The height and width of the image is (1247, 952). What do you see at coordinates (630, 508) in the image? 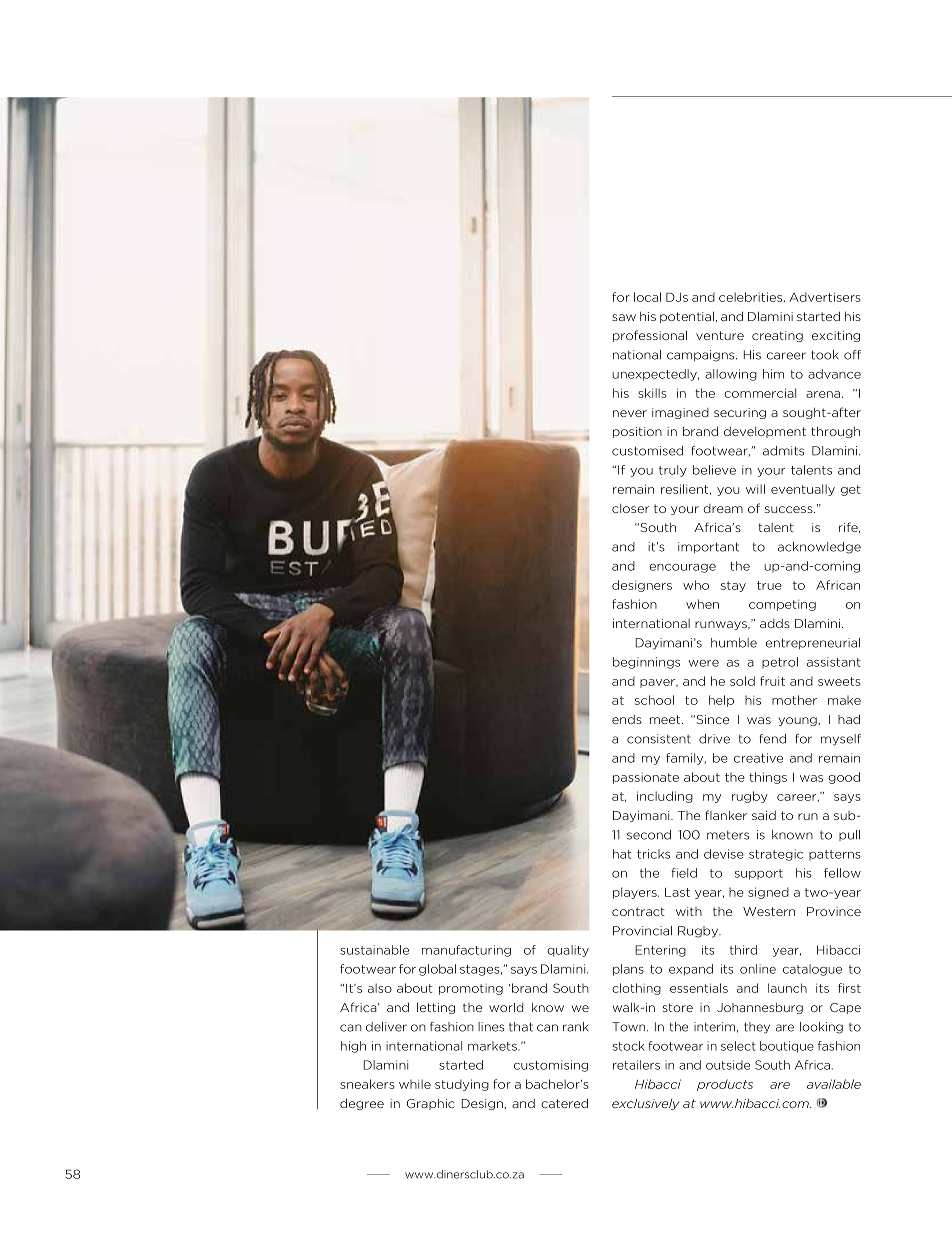
I see `closer` at bounding box center [630, 508].
